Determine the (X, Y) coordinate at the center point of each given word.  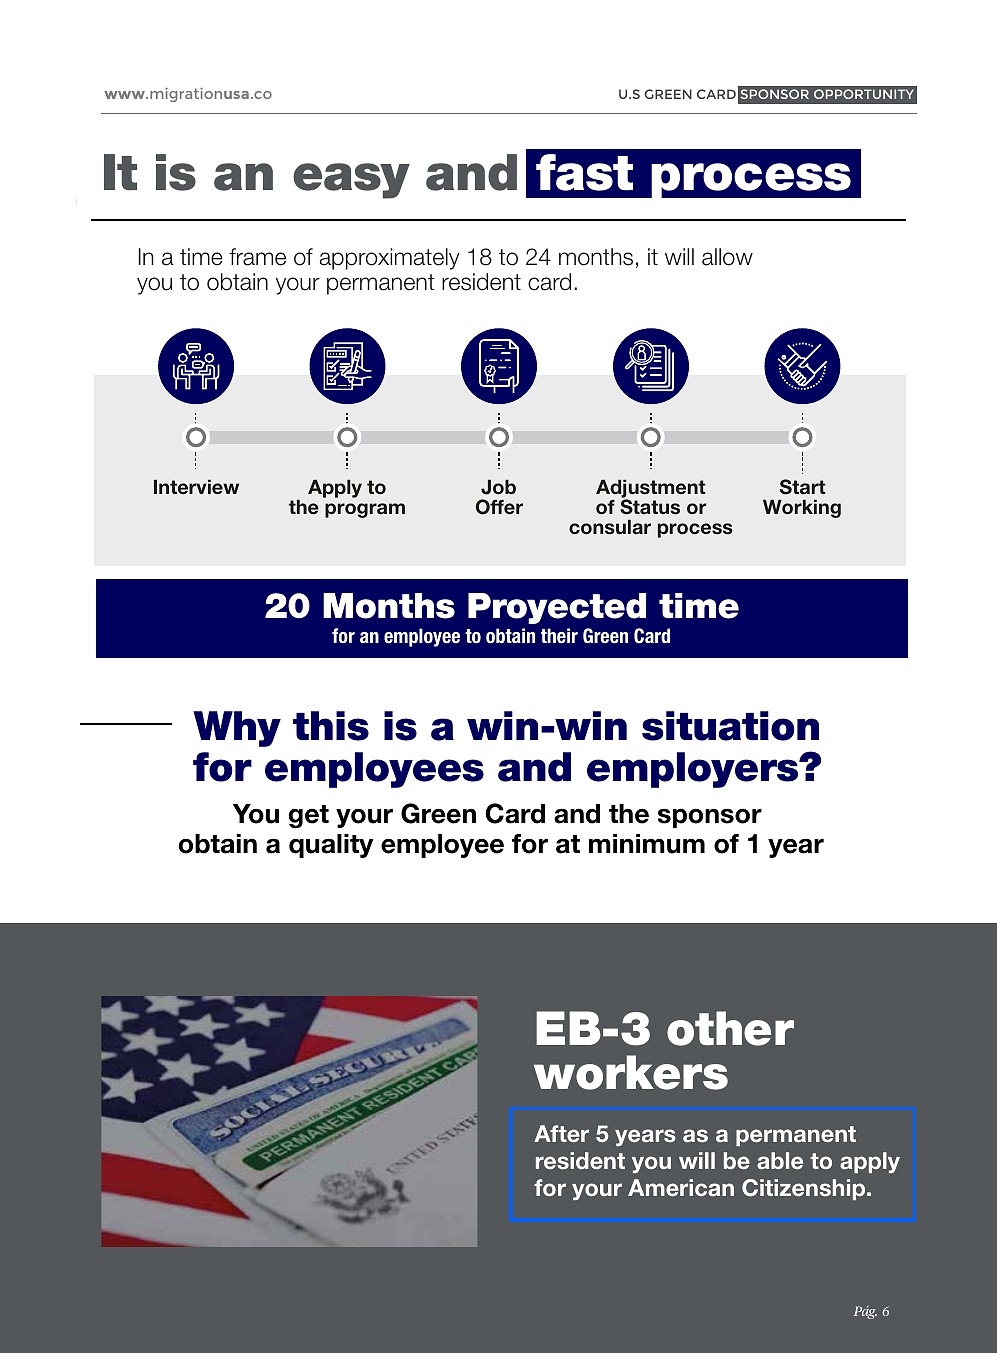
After (561, 1133)
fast (584, 172)
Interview (196, 487)
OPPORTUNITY (864, 94)
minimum (647, 844)
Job (498, 487)
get (309, 817)
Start (803, 487)
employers (694, 770)
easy (351, 181)
